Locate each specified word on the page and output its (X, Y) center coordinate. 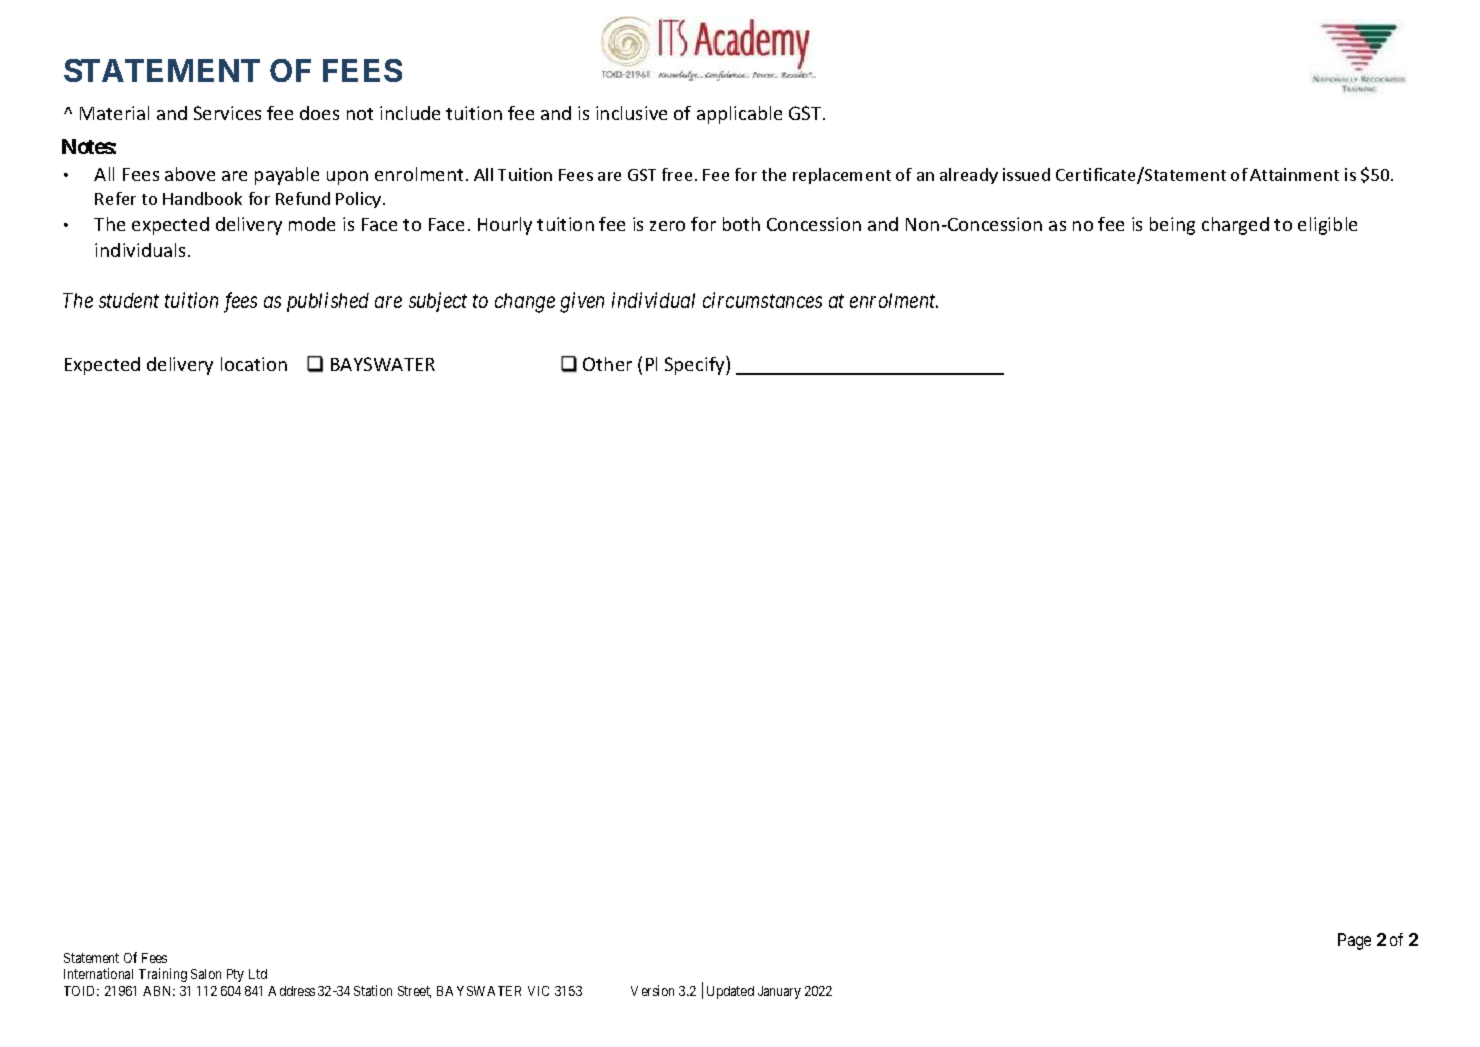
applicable (739, 115)
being (1172, 226)
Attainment (1294, 174)
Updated (730, 992)
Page (1354, 941)
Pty (235, 975)
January (779, 992)
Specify (696, 365)
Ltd (258, 974)
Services (227, 113)
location (254, 364)
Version (652, 990)
